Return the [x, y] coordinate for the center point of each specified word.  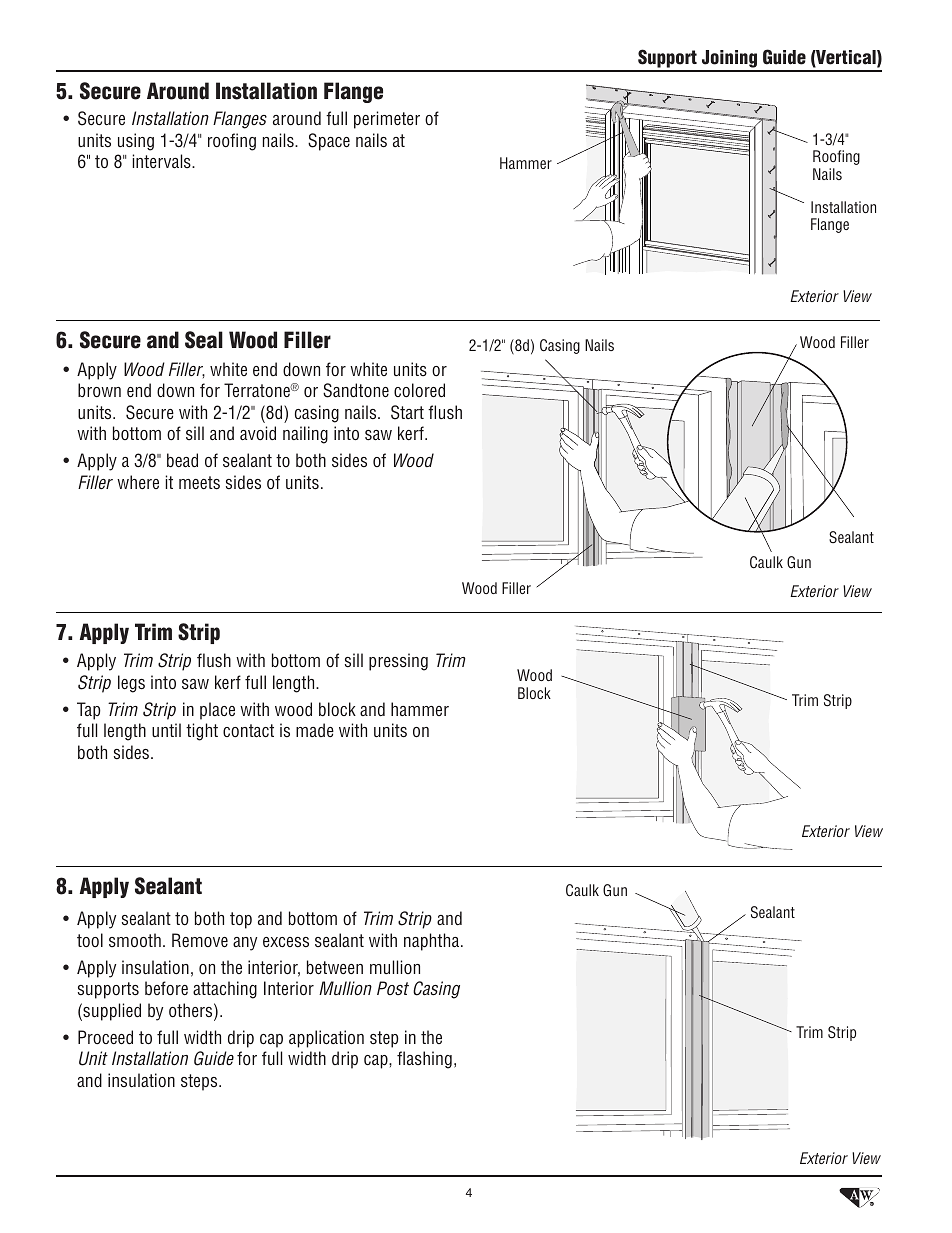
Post [393, 988]
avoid [258, 433]
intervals [163, 161]
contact [248, 730]
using [136, 142]
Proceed [105, 1037]
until [166, 730]
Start [407, 412]
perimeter [387, 120]
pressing [398, 662]
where [138, 482]
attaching [225, 990]
